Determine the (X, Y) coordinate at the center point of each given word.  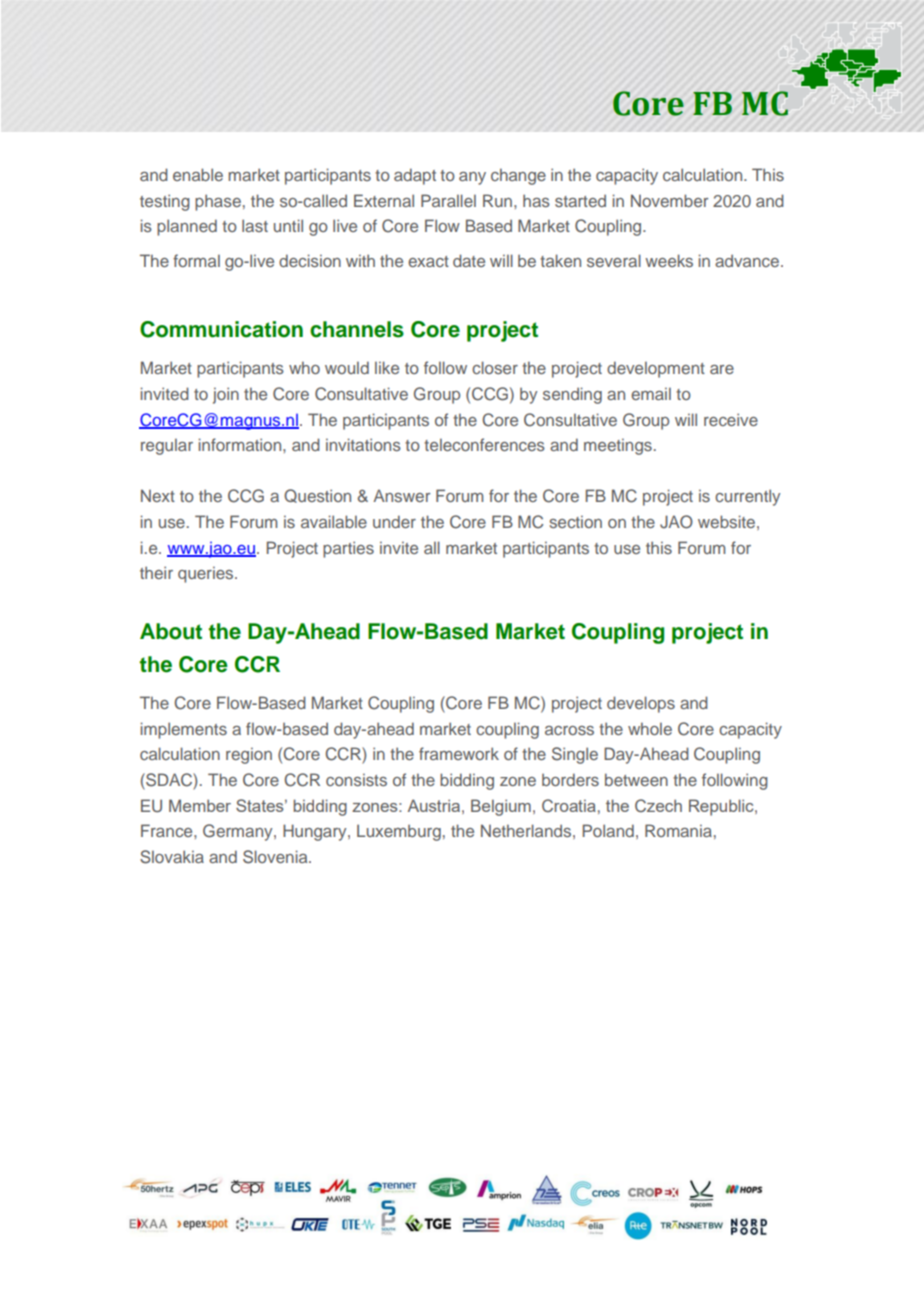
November (669, 200)
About (171, 631)
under (394, 521)
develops (641, 704)
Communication (221, 329)
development (656, 369)
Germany (239, 832)
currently (747, 497)
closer (495, 367)
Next (158, 495)
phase (218, 202)
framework (459, 753)
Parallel (448, 200)
